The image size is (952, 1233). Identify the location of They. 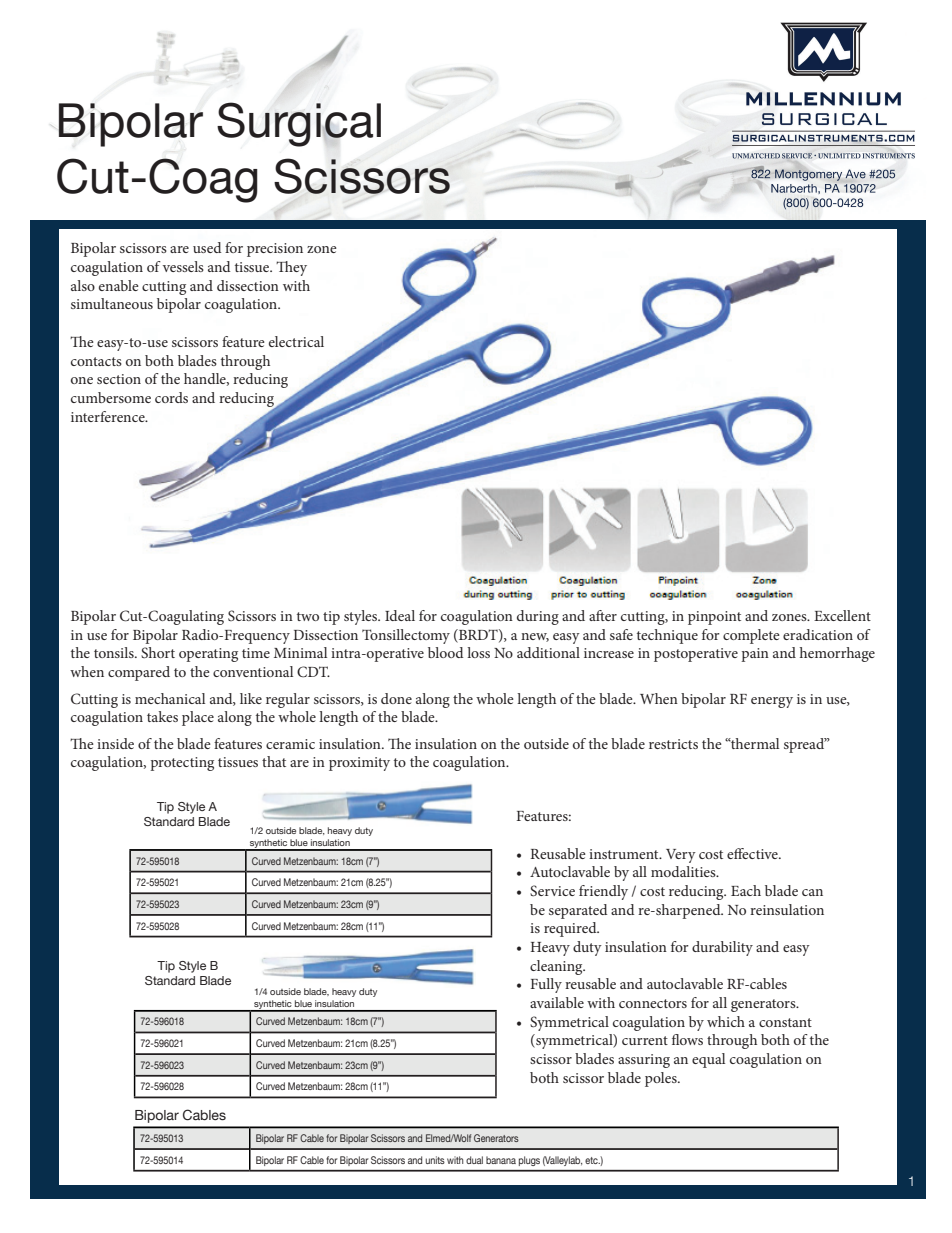
(291, 268).
